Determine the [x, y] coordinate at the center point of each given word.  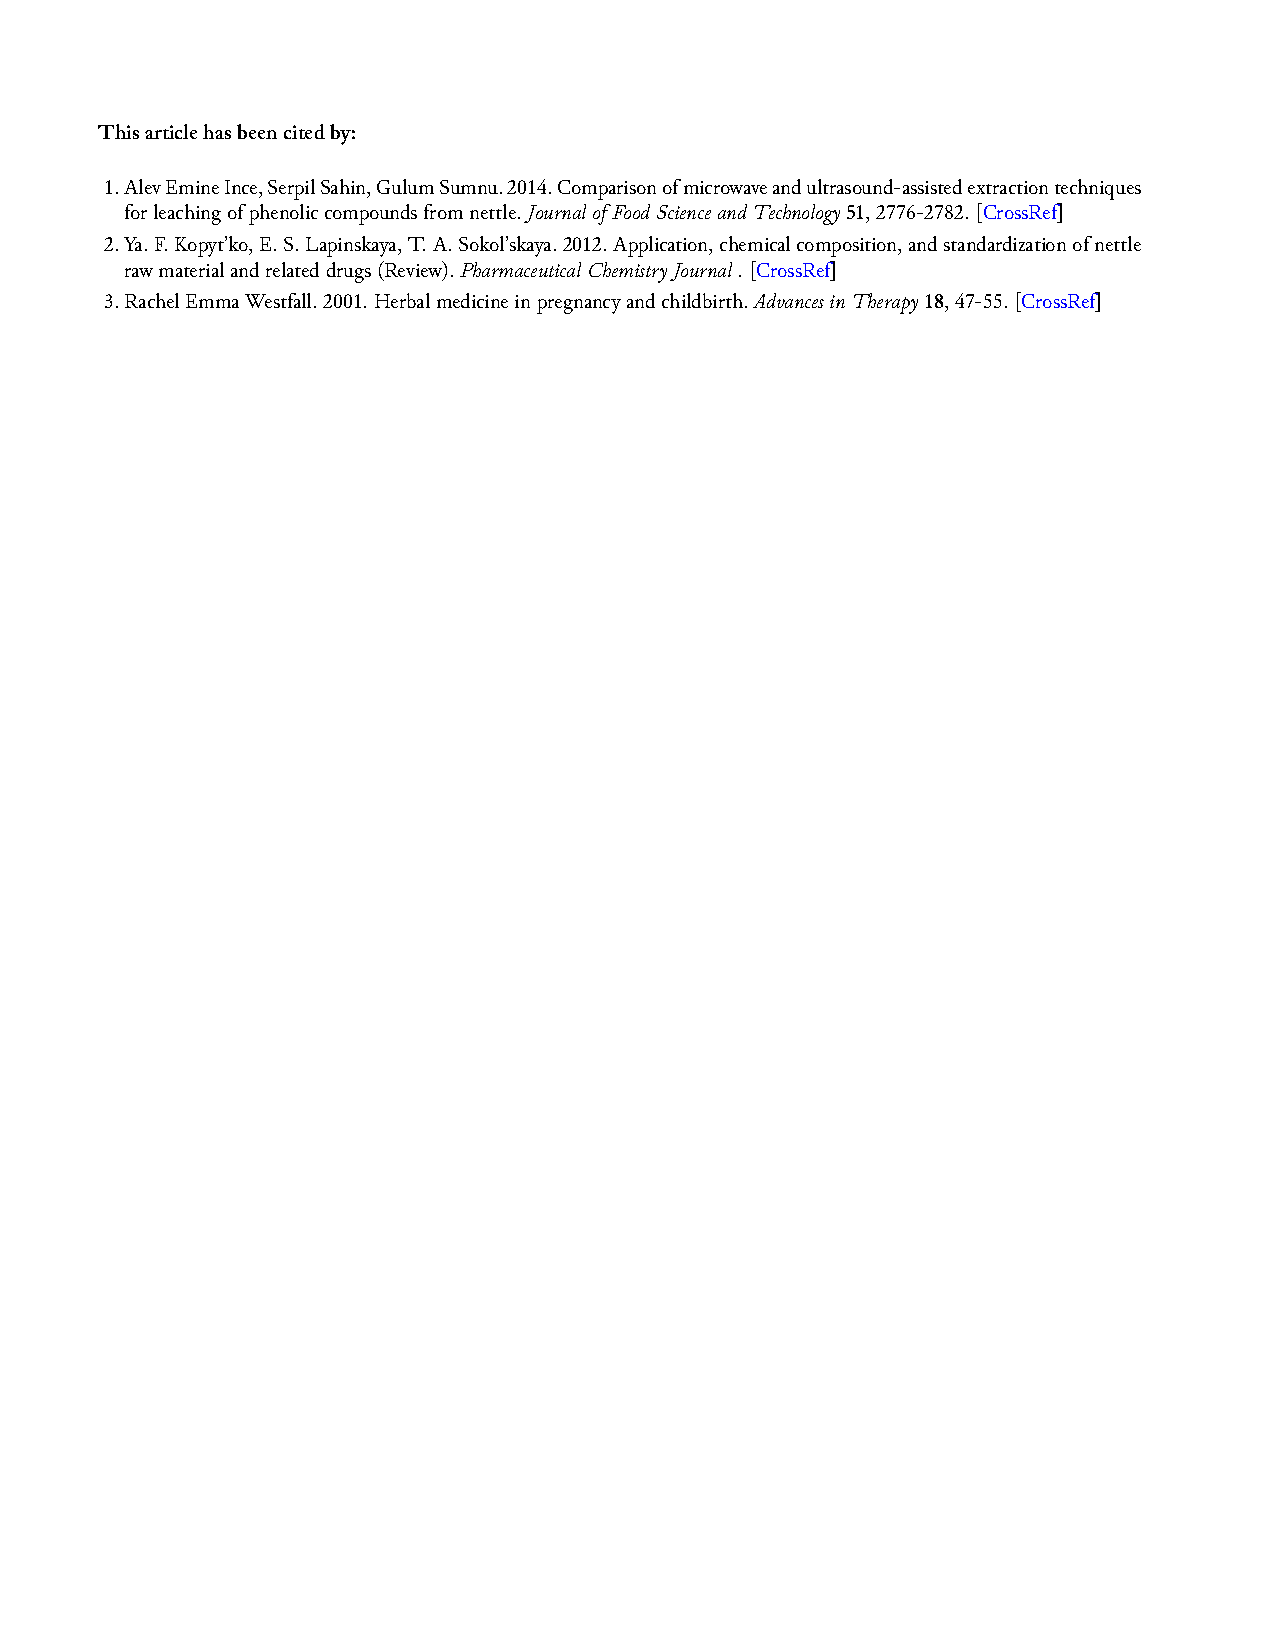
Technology [797, 214]
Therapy [886, 303]
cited [304, 131]
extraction [1008, 187]
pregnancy [579, 306]
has [217, 131]
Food [631, 211]
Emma [212, 301]
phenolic [283, 214]
